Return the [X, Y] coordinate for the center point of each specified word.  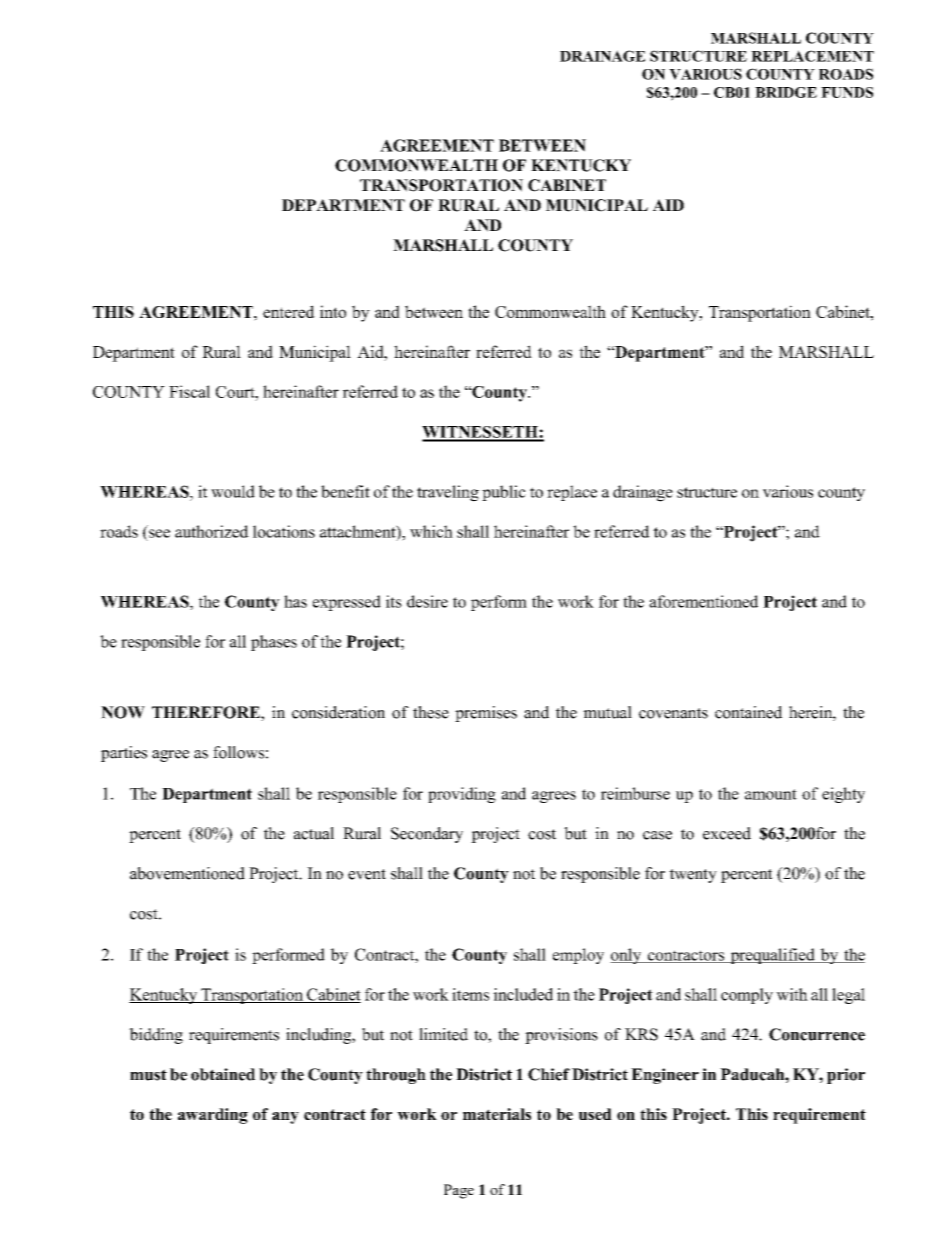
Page [459, 1191]
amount [771, 794]
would [233, 491]
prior [846, 1076]
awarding [213, 1116]
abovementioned [187, 873]
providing [462, 795]
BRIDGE [786, 92]
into [333, 311]
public [504, 493]
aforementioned [703, 601]
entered [289, 311]
